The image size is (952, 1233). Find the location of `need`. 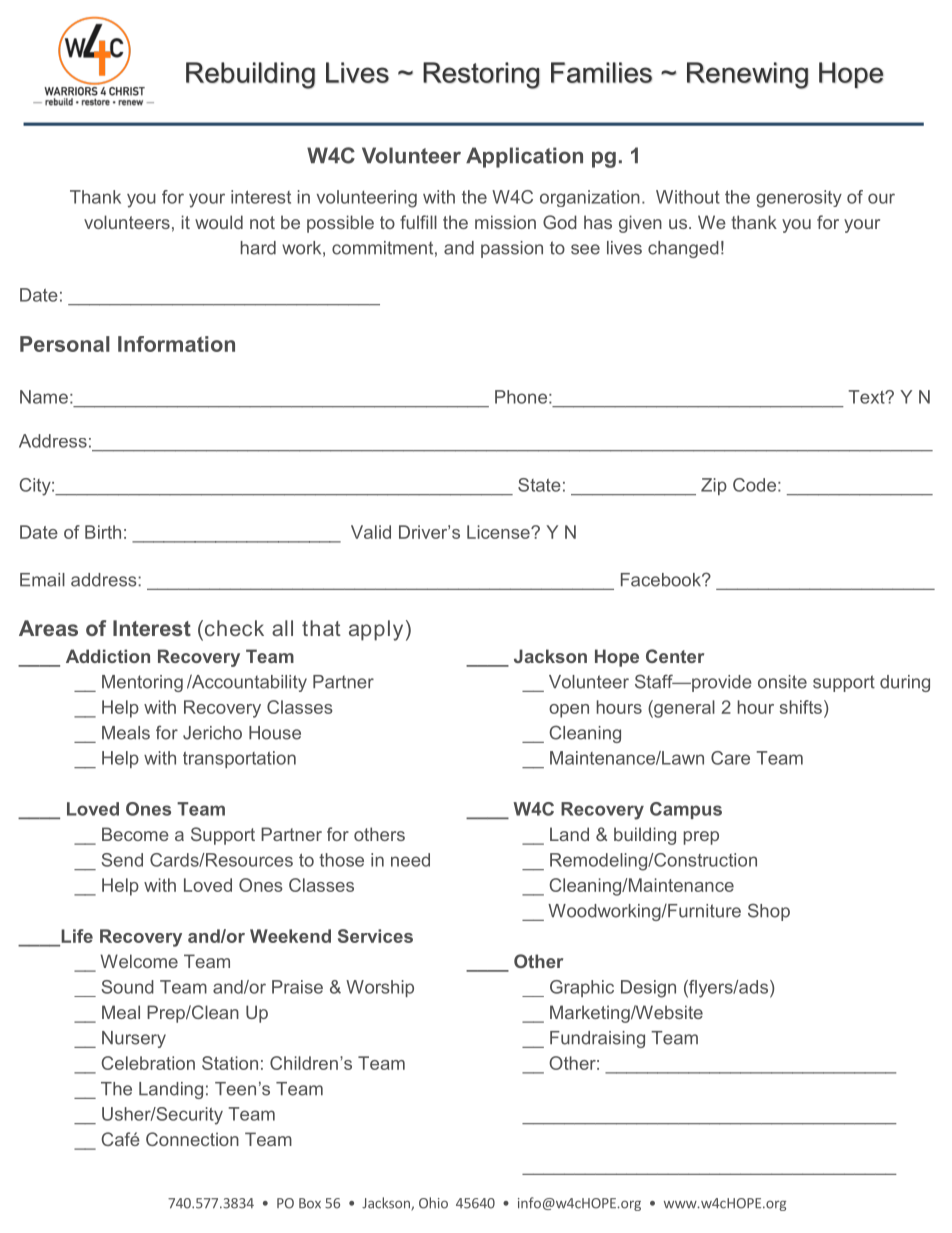

need is located at coordinates (410, 860).
